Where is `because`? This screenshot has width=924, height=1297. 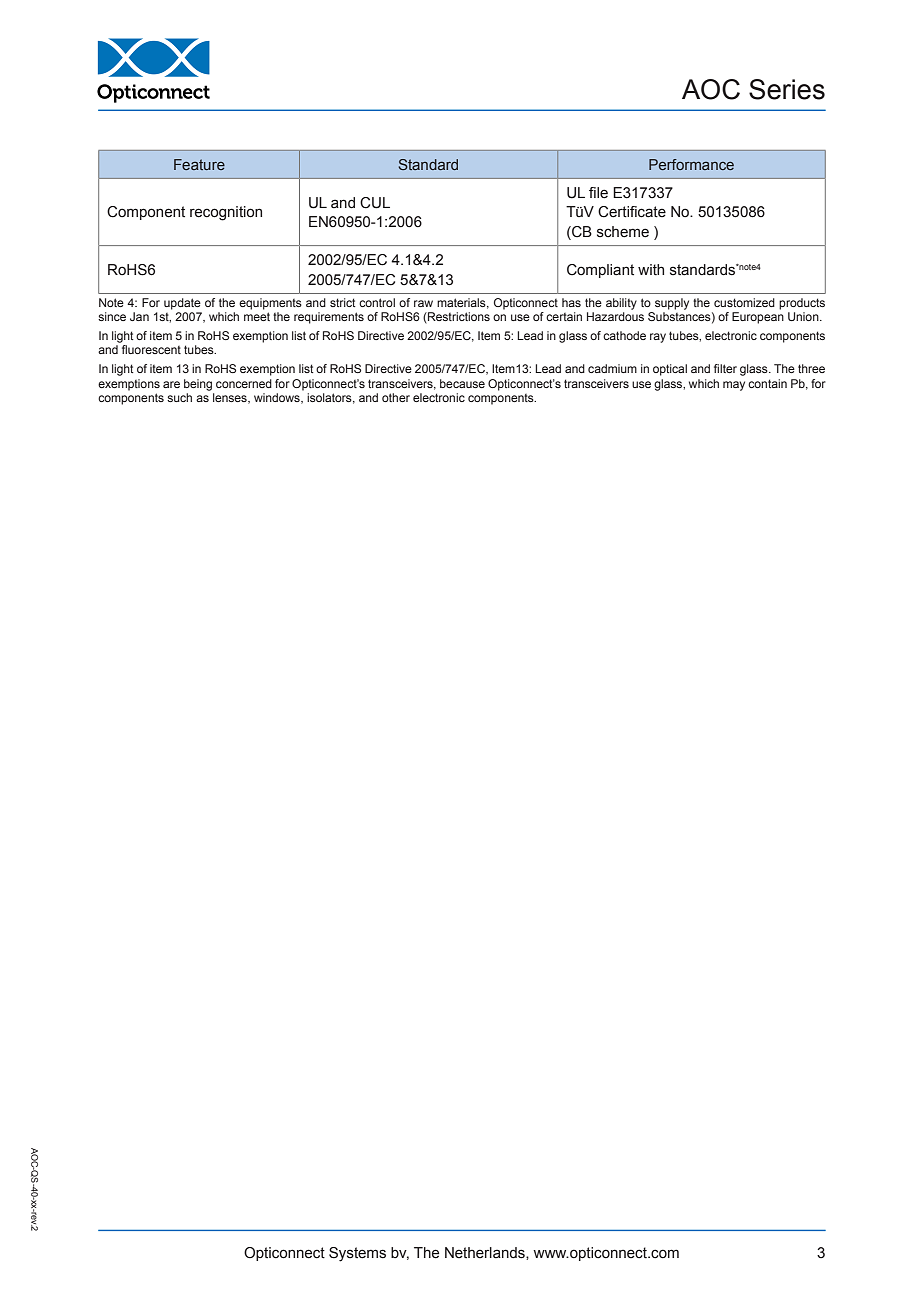
because is located at coordinates (462, 383).
